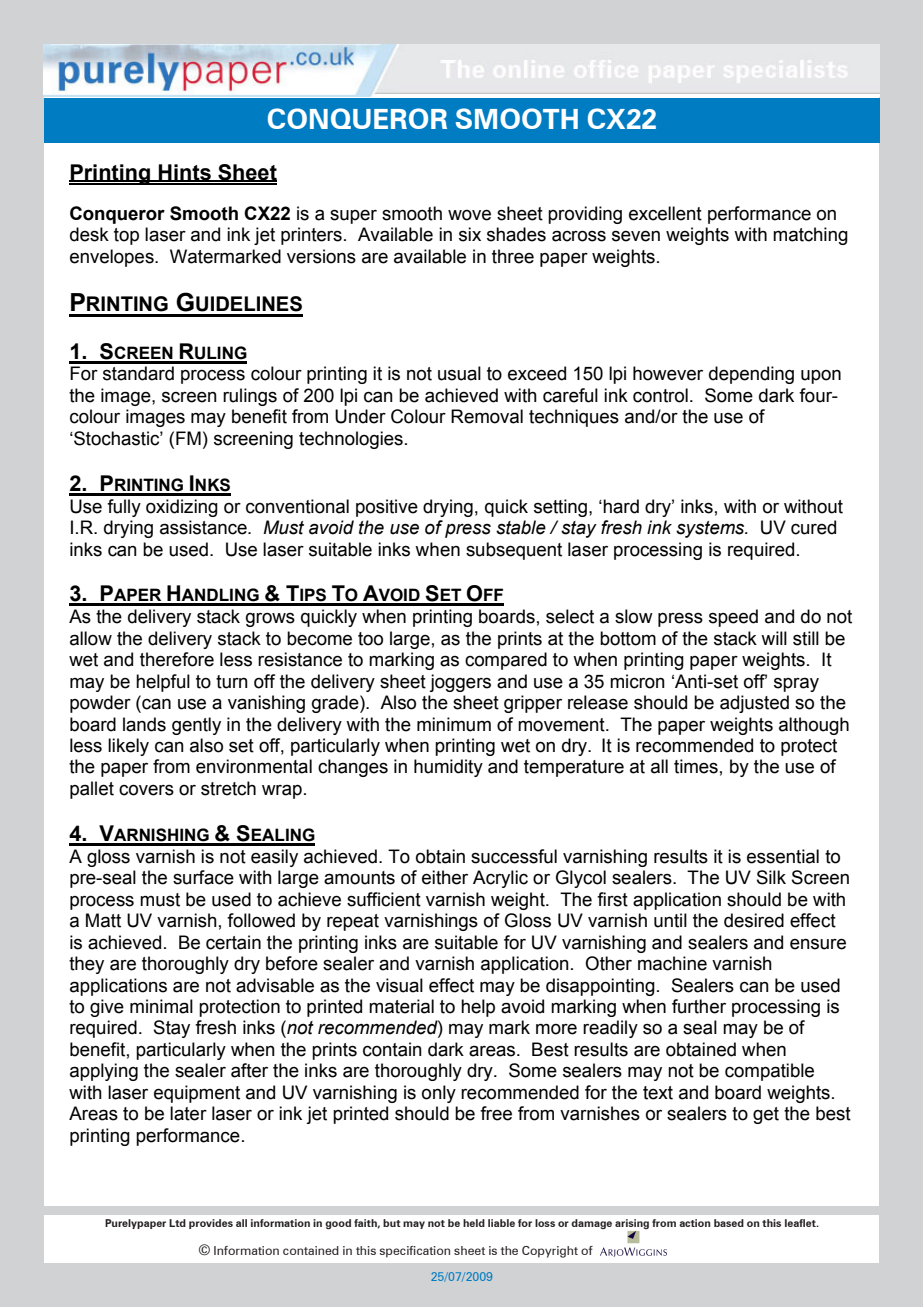 Image resolution: width=924 pixels, height=1308 pixels. What do you see at coordinates (196, 726) in the screenshot?
I see `gently` at bounding box center [196, 726].
